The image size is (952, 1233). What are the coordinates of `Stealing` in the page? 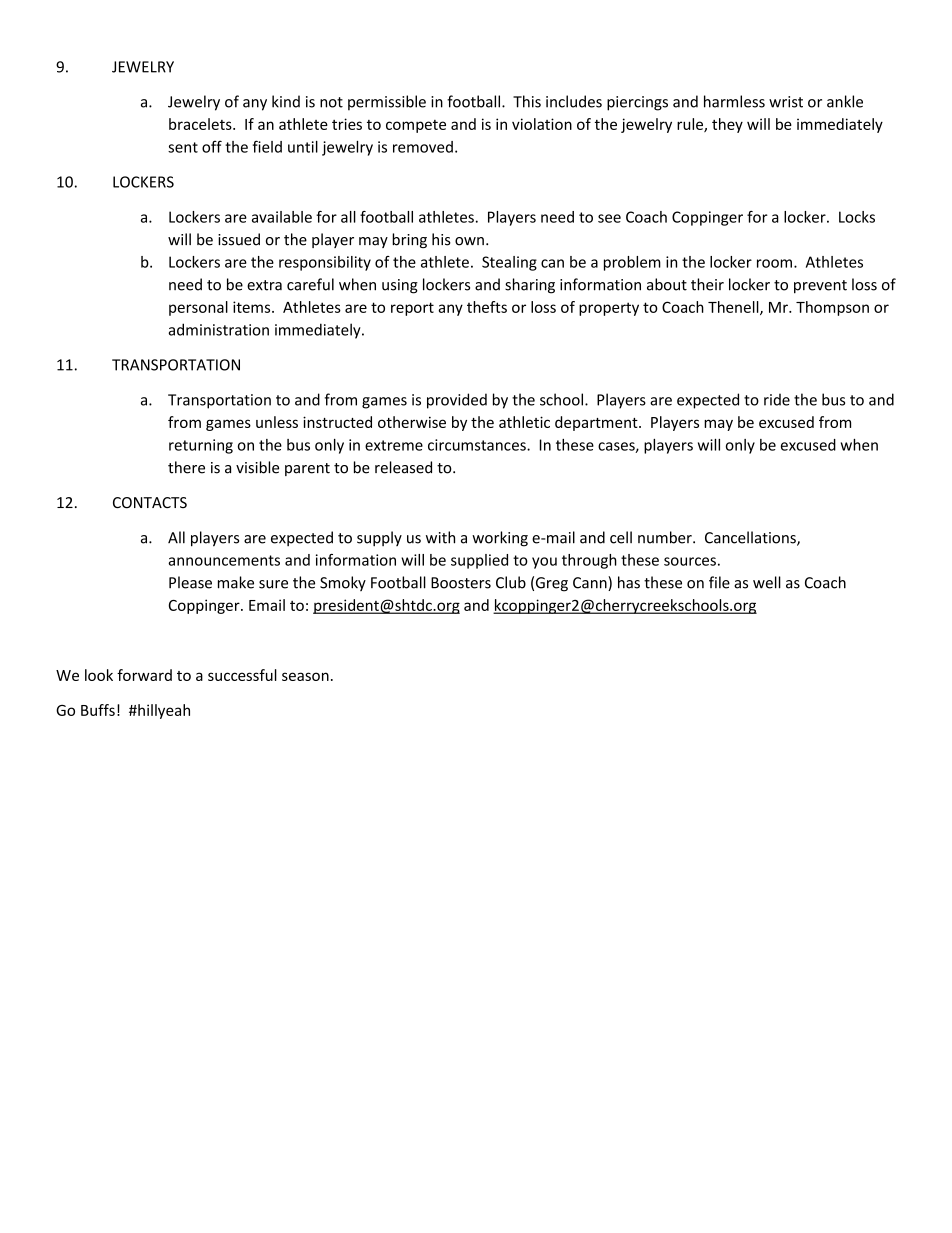 It's located at (509, 263).
